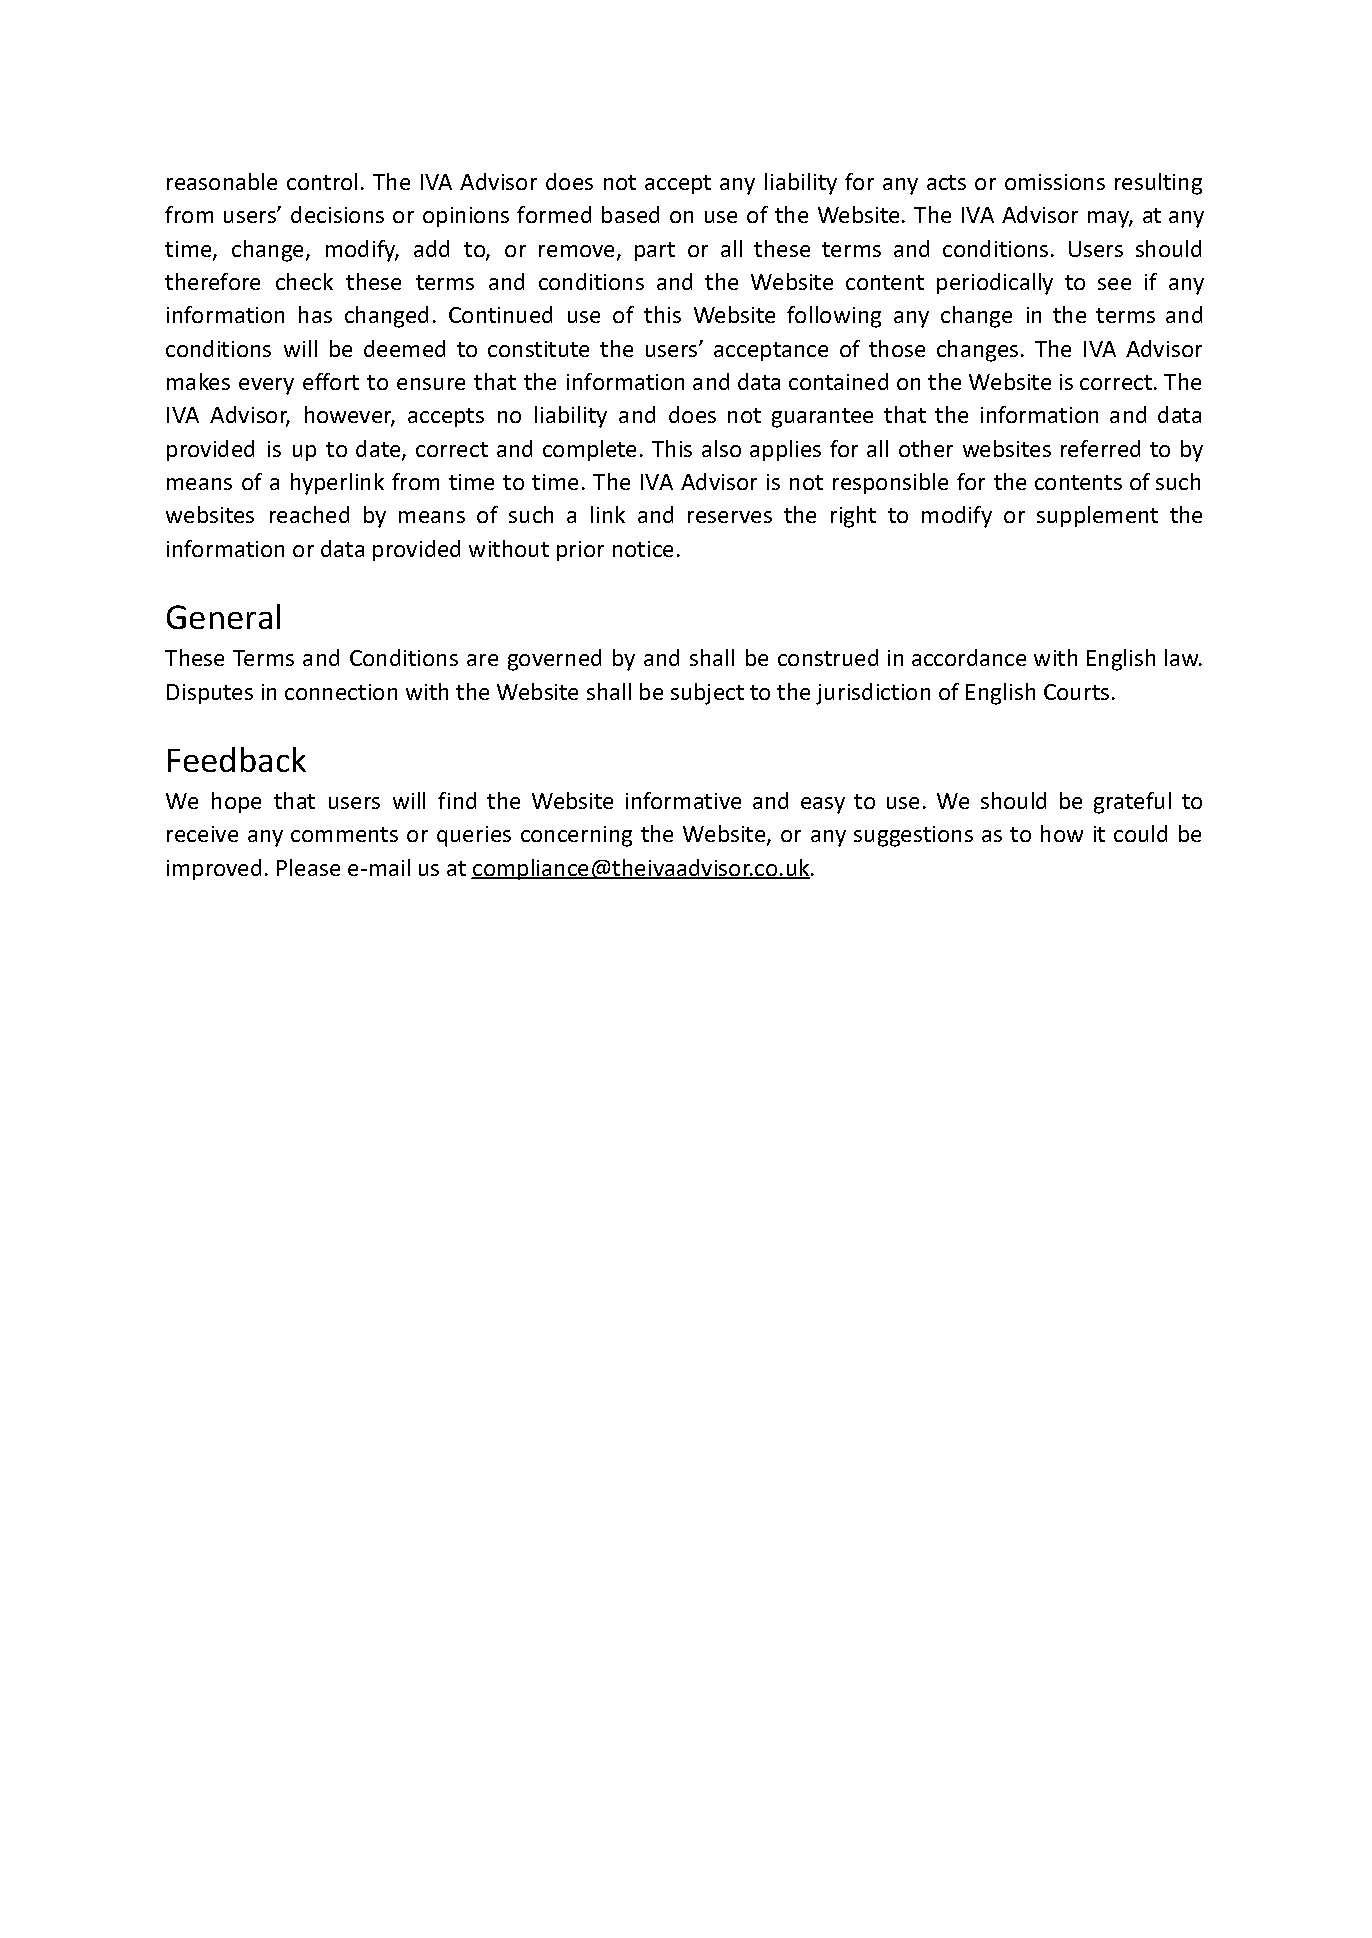 The width and height of the image is (1372, 1938). Describe the element at coordinates (838, 381) in the image. I see `contained` at that location.
